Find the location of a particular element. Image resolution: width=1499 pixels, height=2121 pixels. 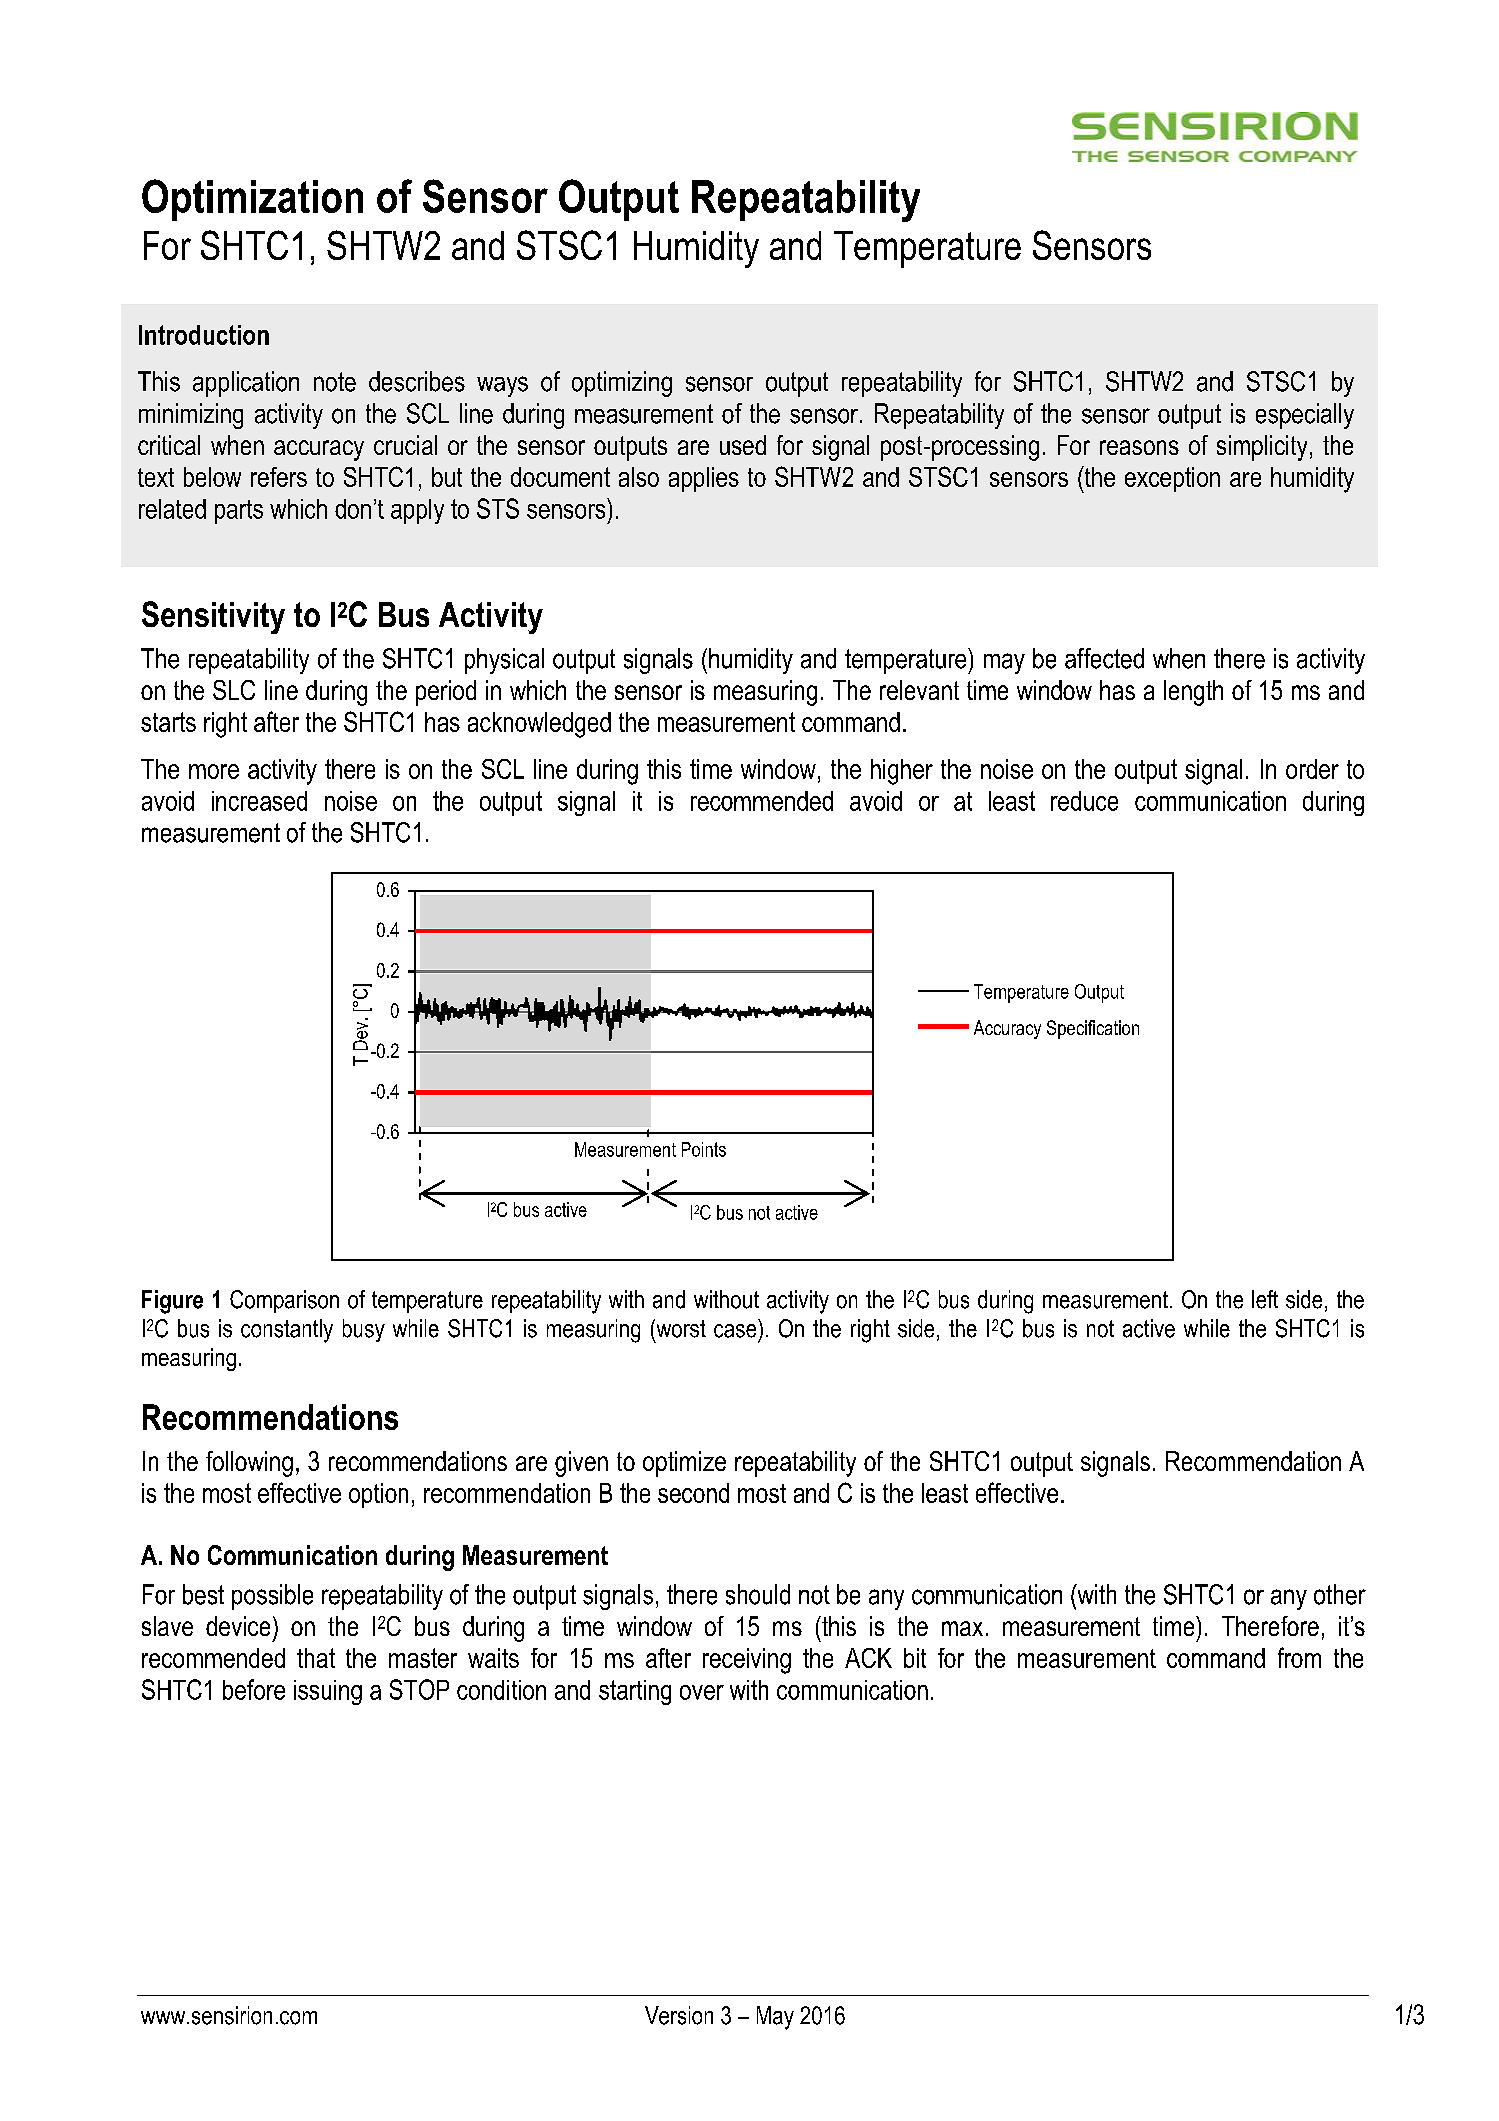

especially is located at coordinates (1305, 416).
